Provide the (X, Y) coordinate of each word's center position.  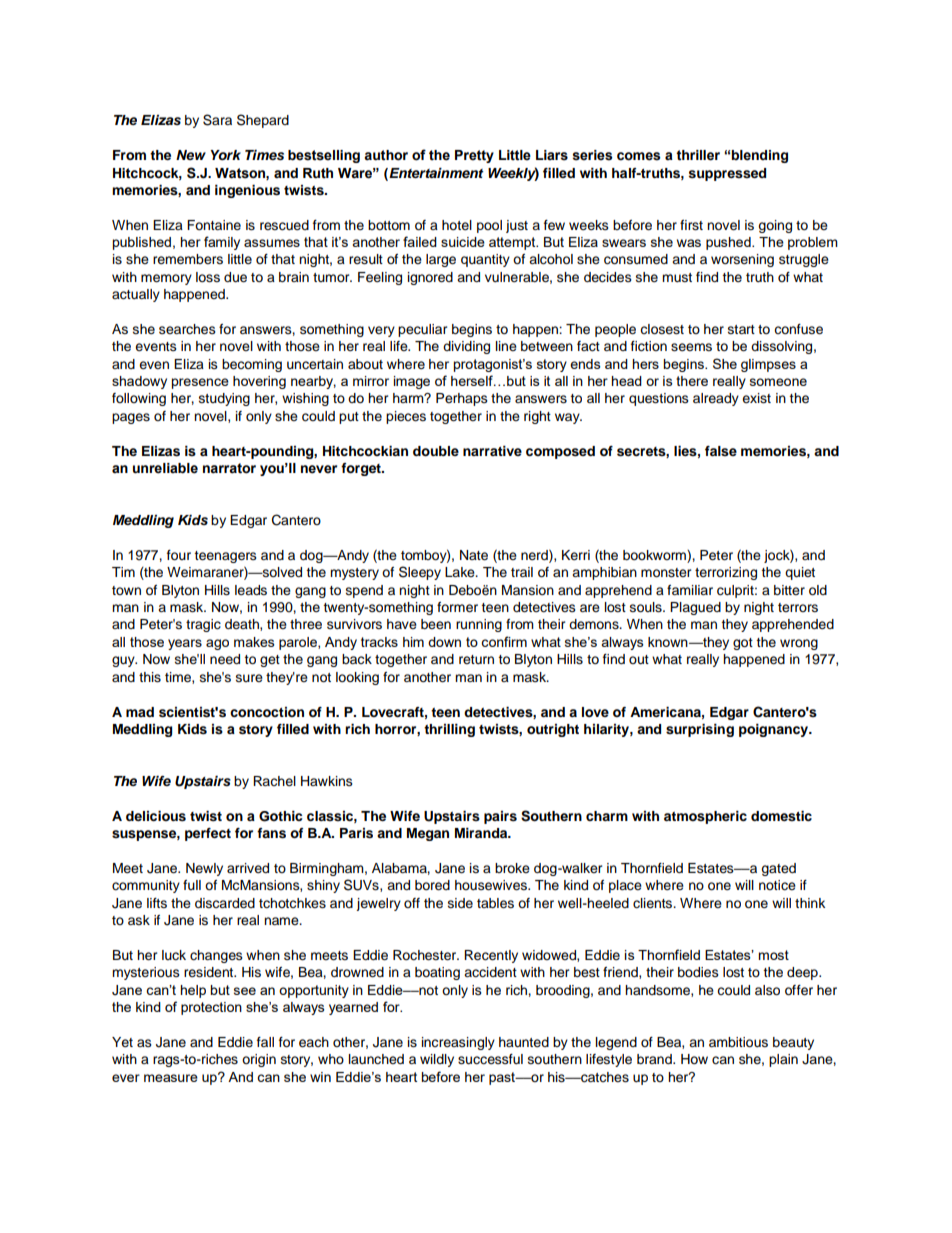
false (721, 451)
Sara (217, 120)
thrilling (449, 730)
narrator (229, 468)
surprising (700, 730)
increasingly (458, 1043)
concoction (267, 712)
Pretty (474, 156)
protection (211, 1008)
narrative (492, 451)
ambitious (738, 1042)
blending (759, 156)
